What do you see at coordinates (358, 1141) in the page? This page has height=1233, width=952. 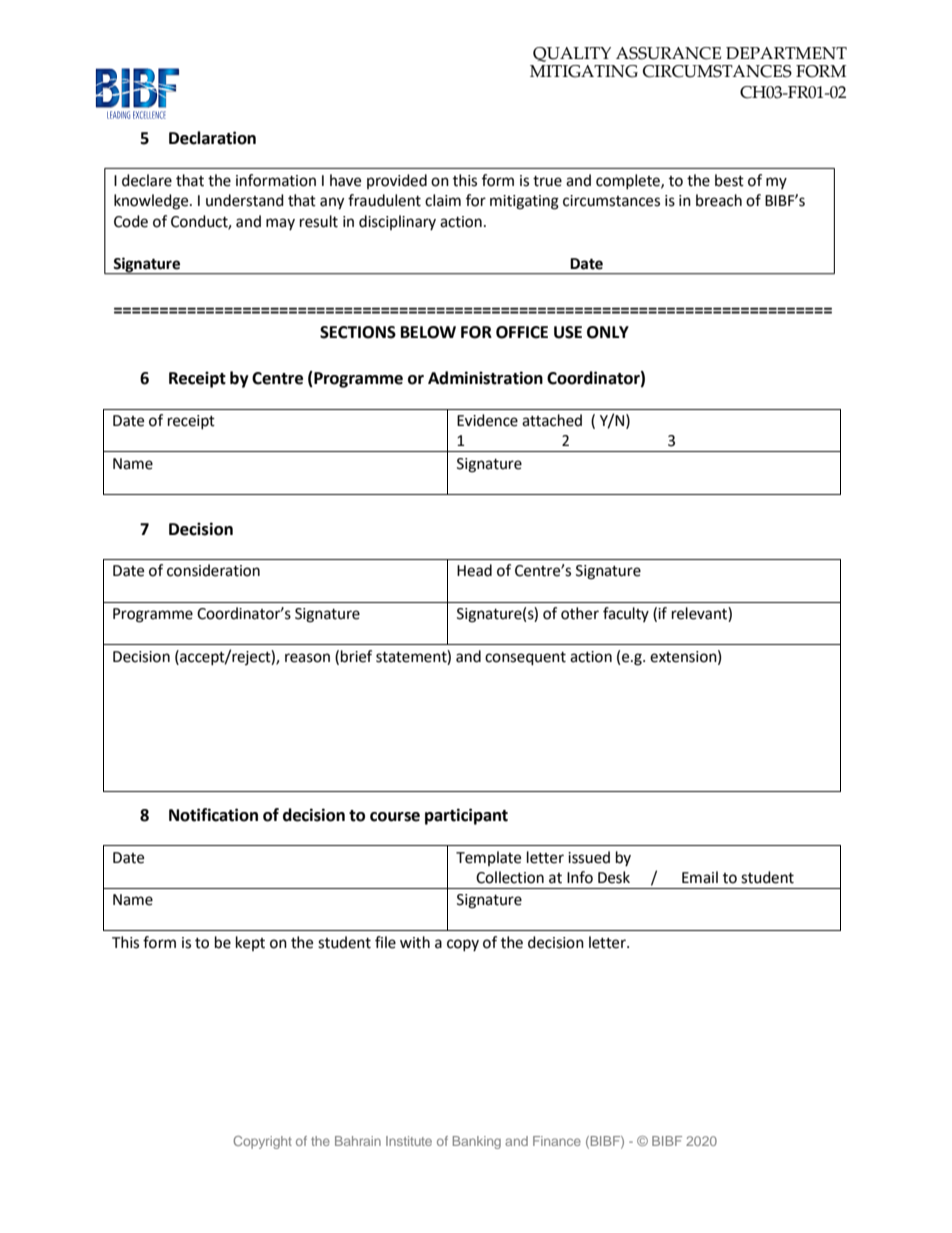 I see `Bahrain` at bounding box center [358, 1141].
